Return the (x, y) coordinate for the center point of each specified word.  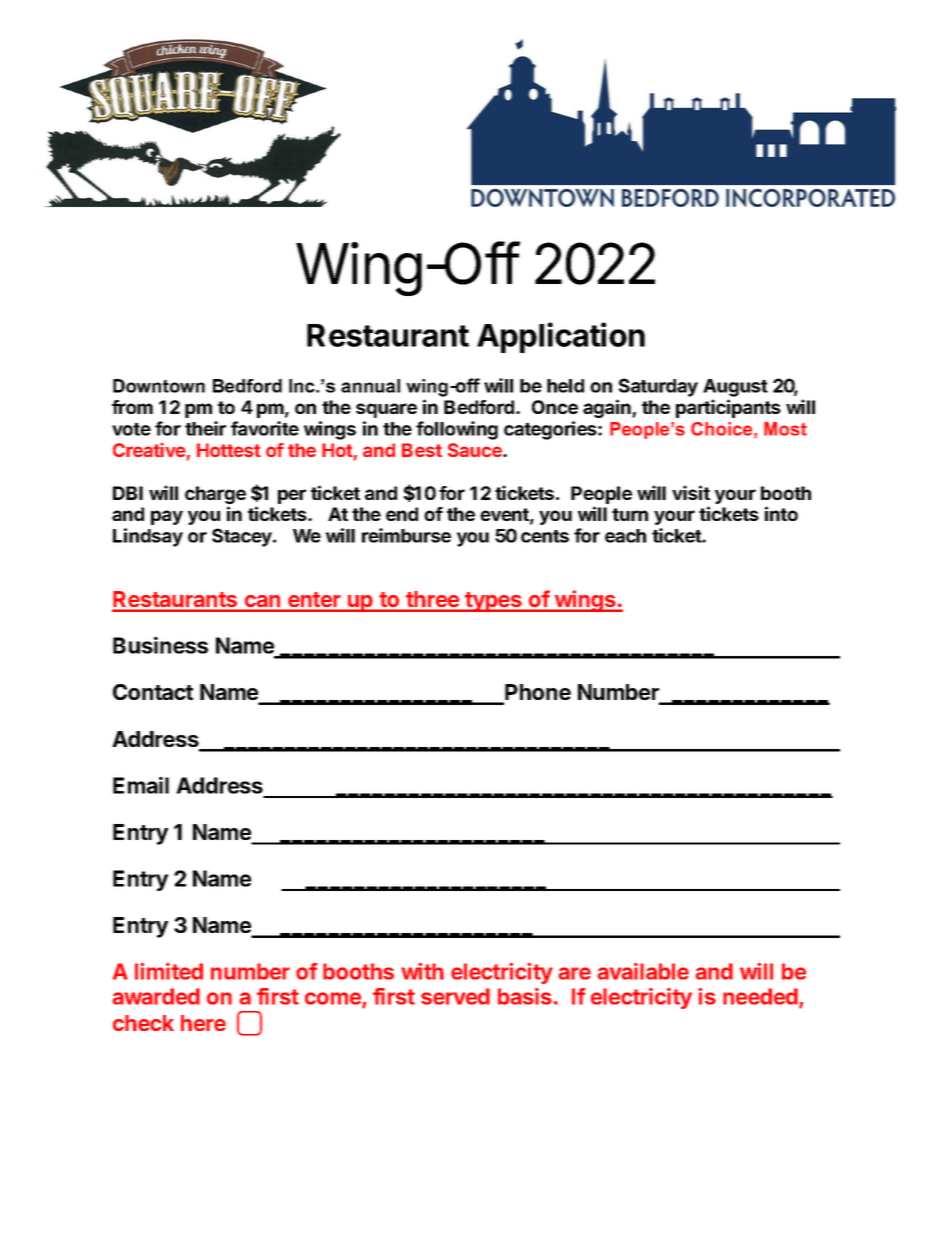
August (735, 388)
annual (370, 386)
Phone (537, 693)
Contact (153, 692)
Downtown (159, 386)
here (203, 1023)
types (493, 602)
